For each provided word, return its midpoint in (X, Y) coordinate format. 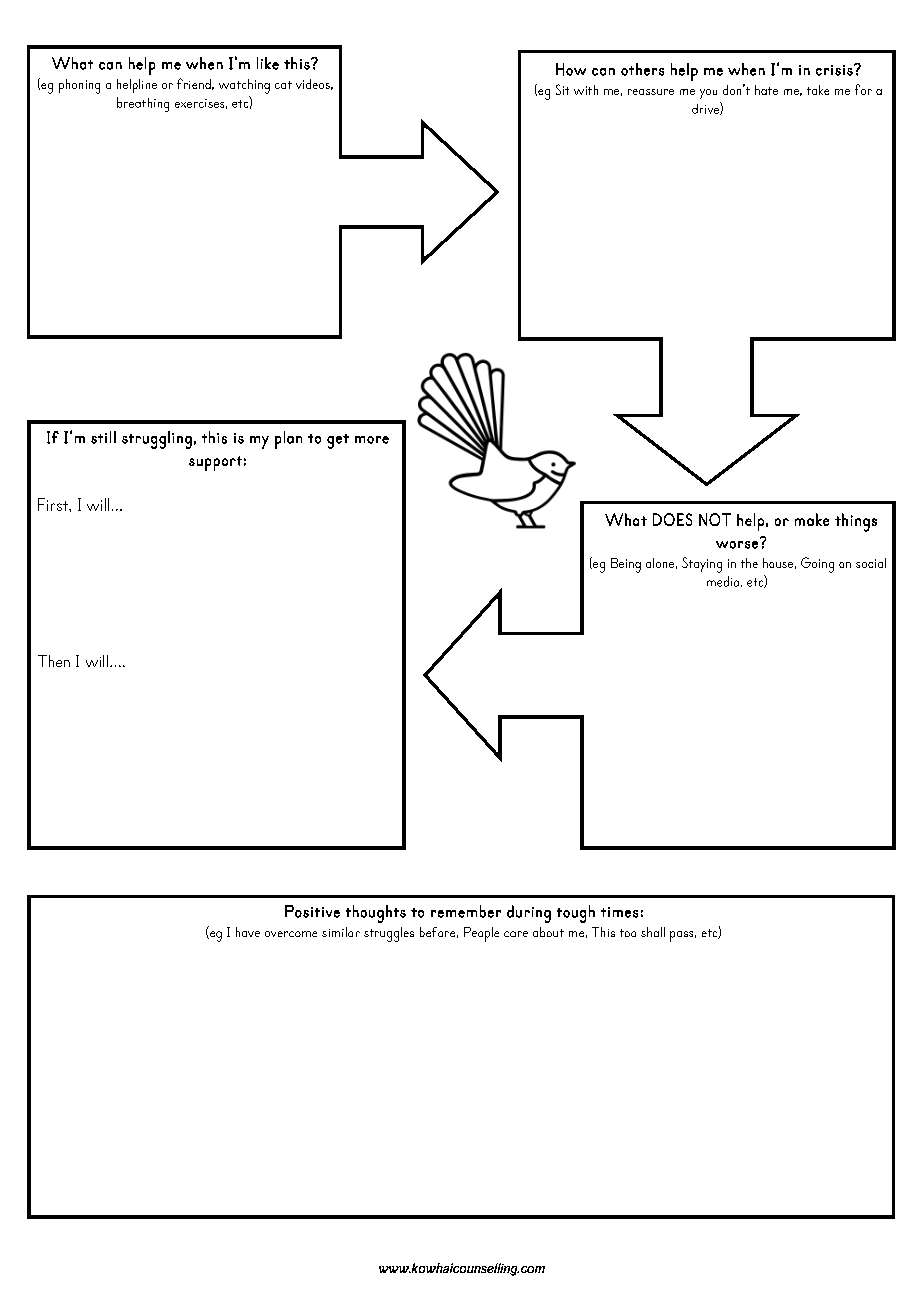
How (571, 69)
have (248, 932)
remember (466, 911)
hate (766, 90)
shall (653, 932)
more (372, 440)
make (812, 519)
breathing (143, 104)
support (215, 463)
